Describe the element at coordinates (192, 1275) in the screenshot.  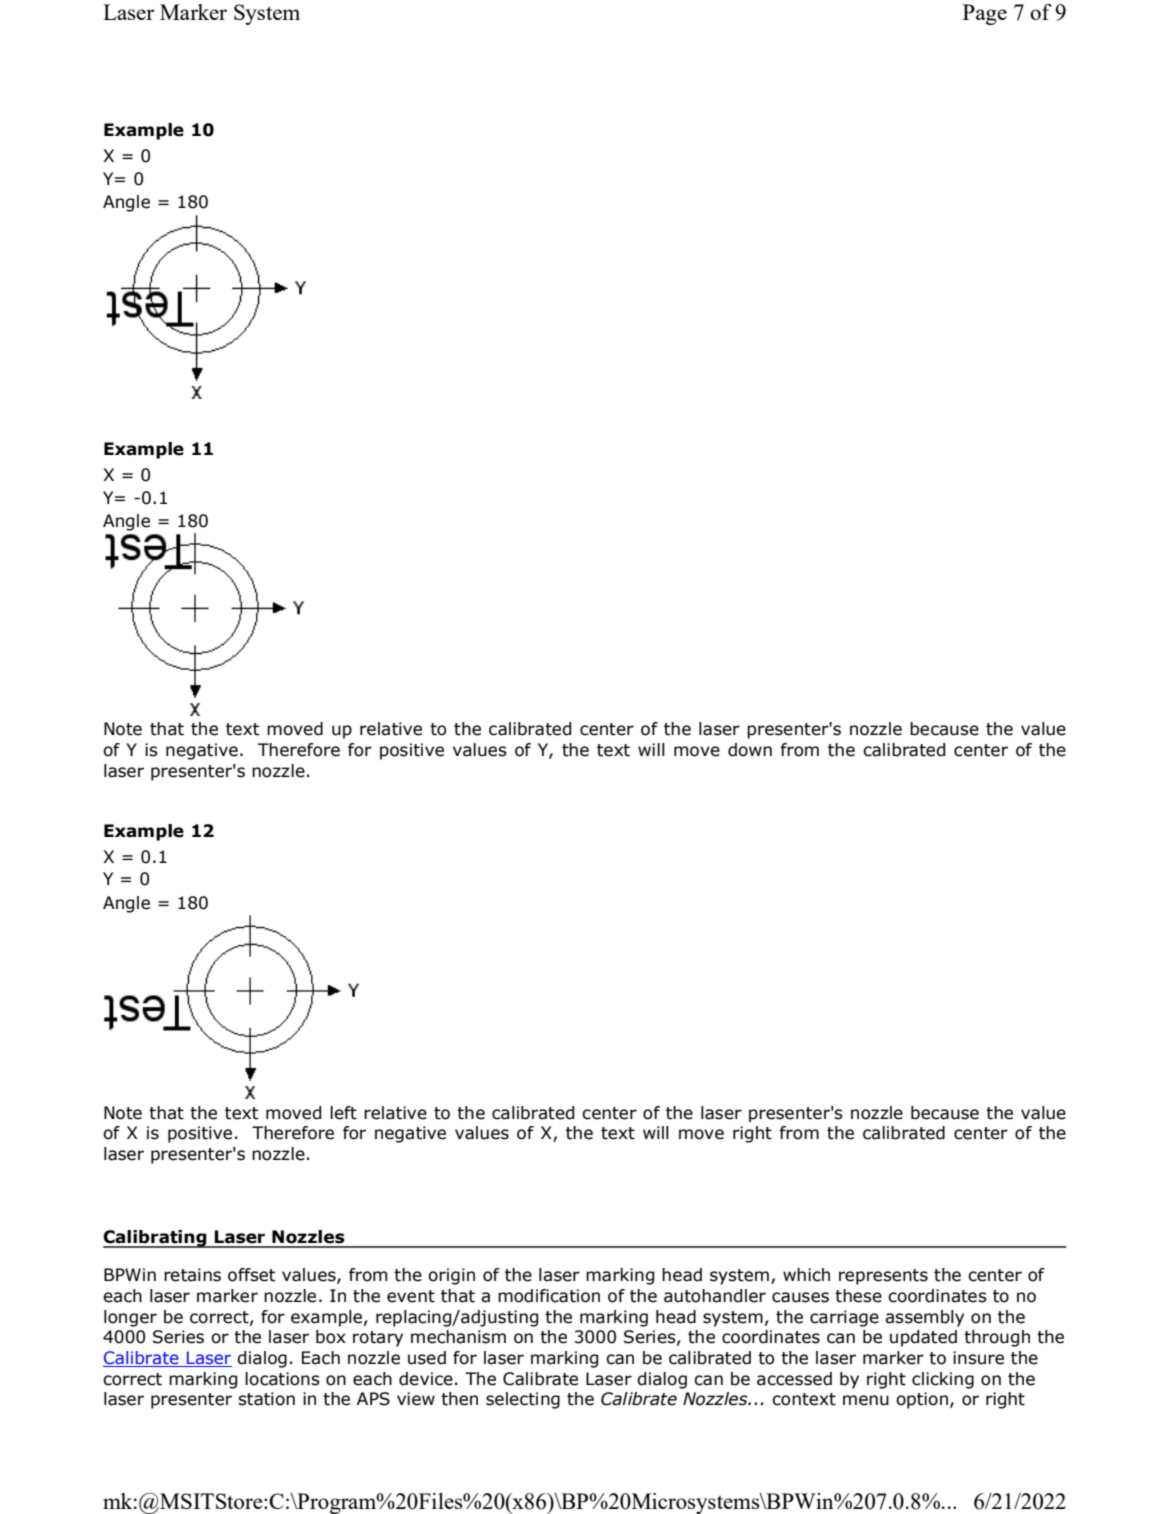
I see `retains` at that location.
